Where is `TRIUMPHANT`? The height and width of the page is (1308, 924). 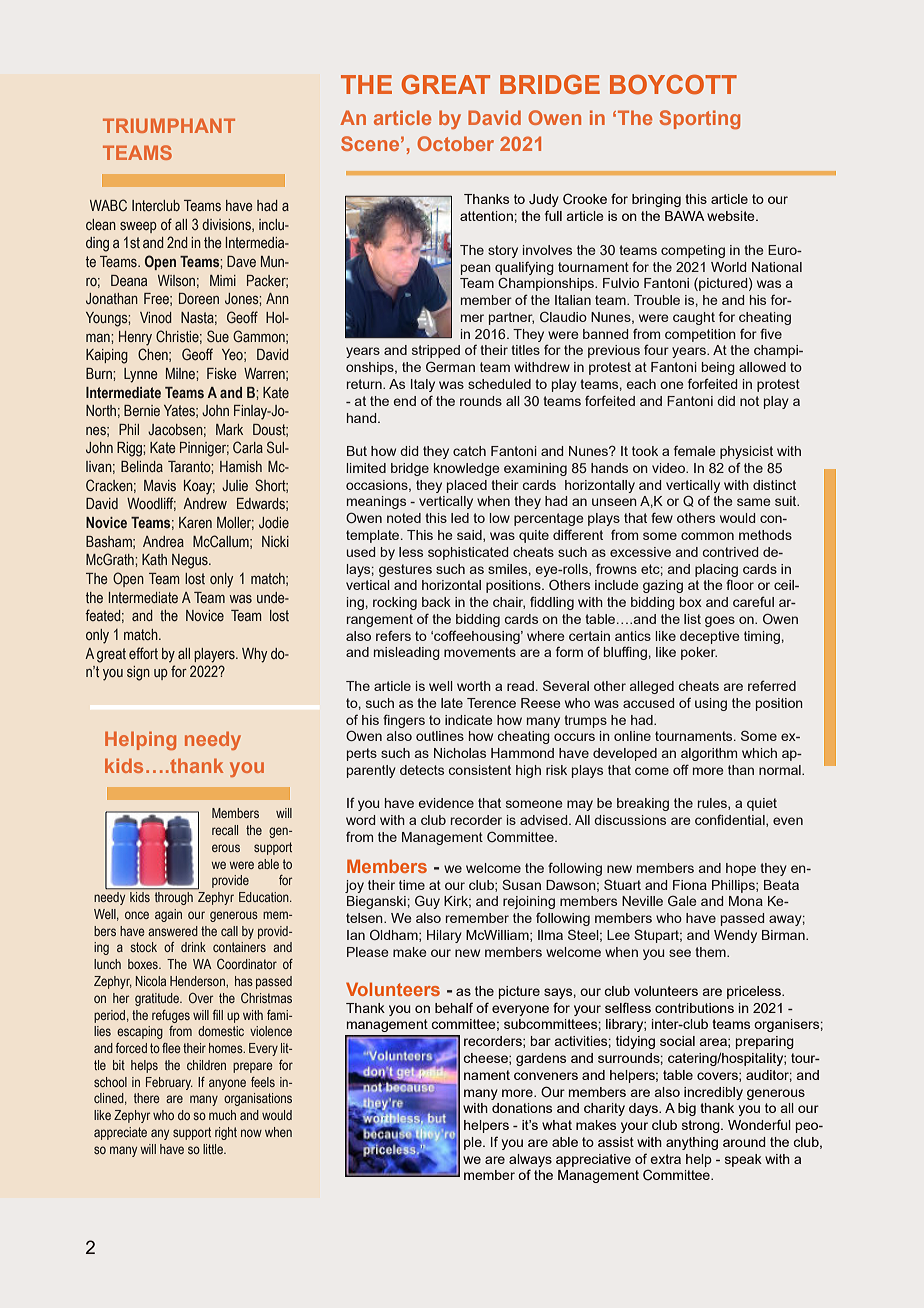 TRIUMPHANT is located at coordinates (169, 125).
